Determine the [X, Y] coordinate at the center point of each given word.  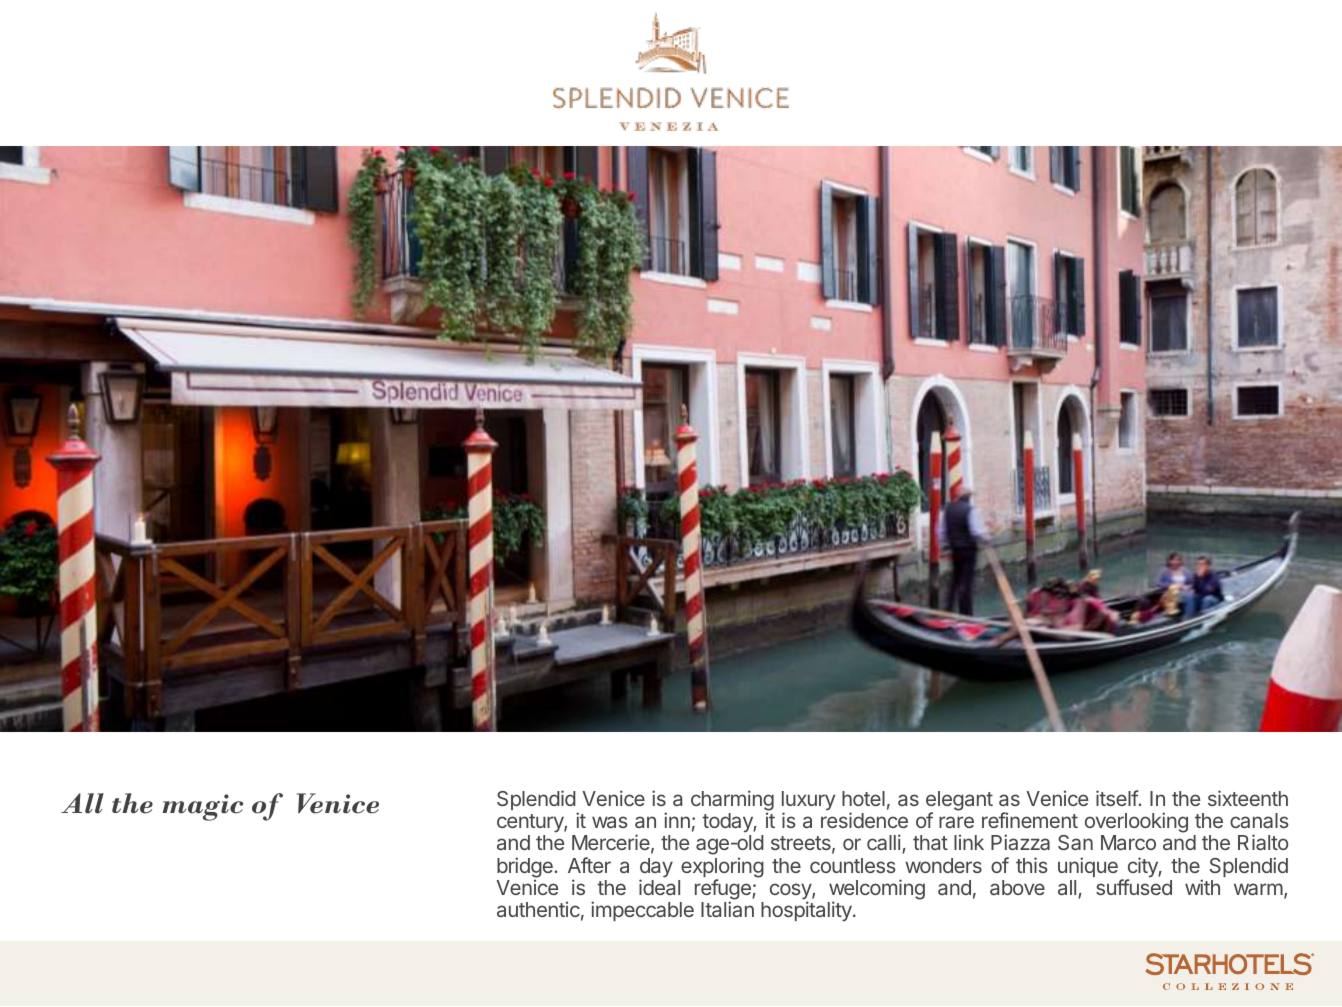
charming [732, 802]
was [610, 822]
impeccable [642, 911]
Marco [1128, 842]
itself [1117, 798]
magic [202, 807]
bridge [526, 868]
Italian [727, 909]
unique [1088, 867]
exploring [722, 868]
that [930, 842]
